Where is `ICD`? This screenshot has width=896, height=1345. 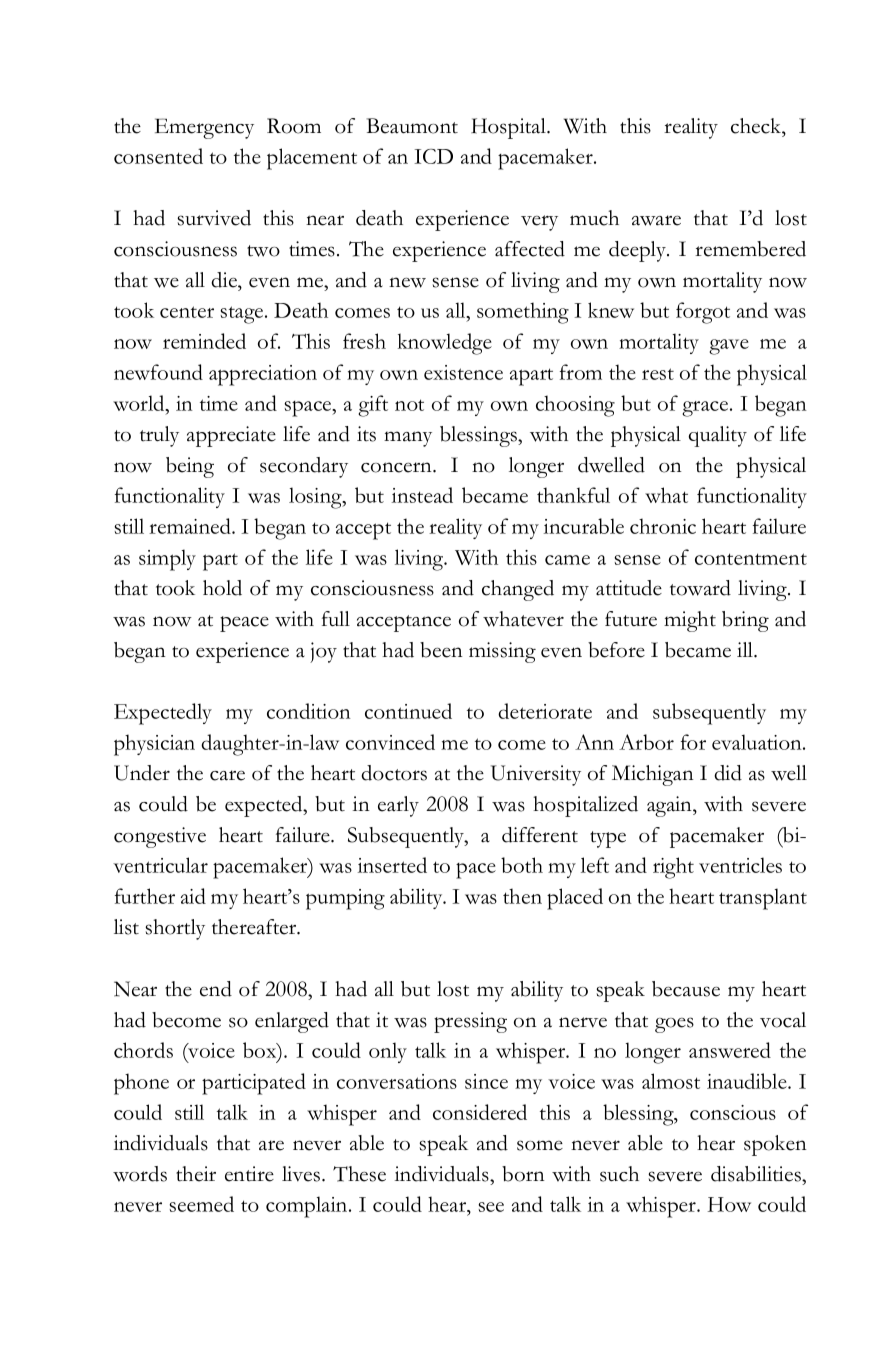 ICD is located at coordinates (433, 156).
